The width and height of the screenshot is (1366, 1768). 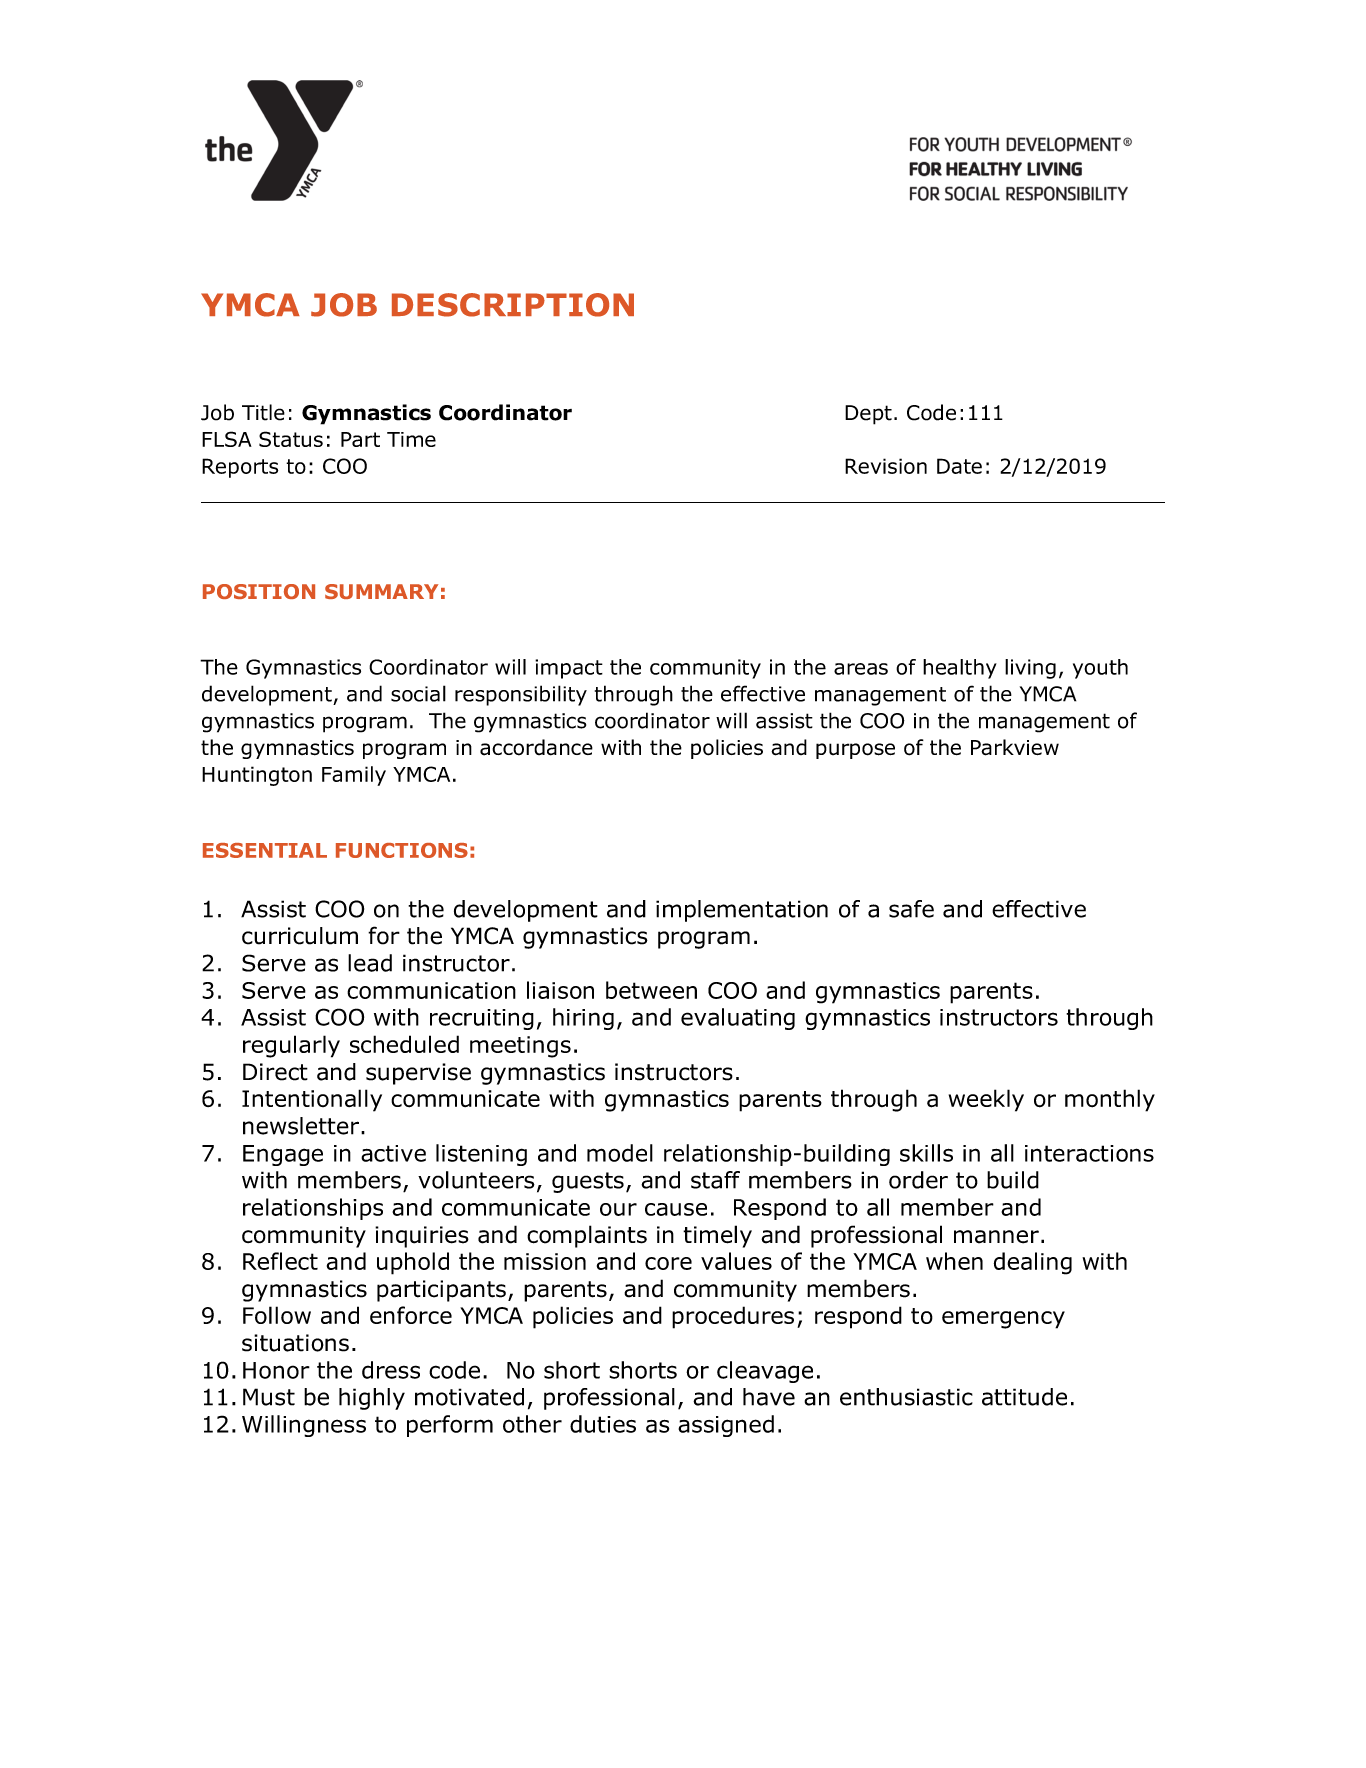 What do you see at coordinates (1030, 669) in the screenshot?
I see `living` at bounding box center [1030, 669].
